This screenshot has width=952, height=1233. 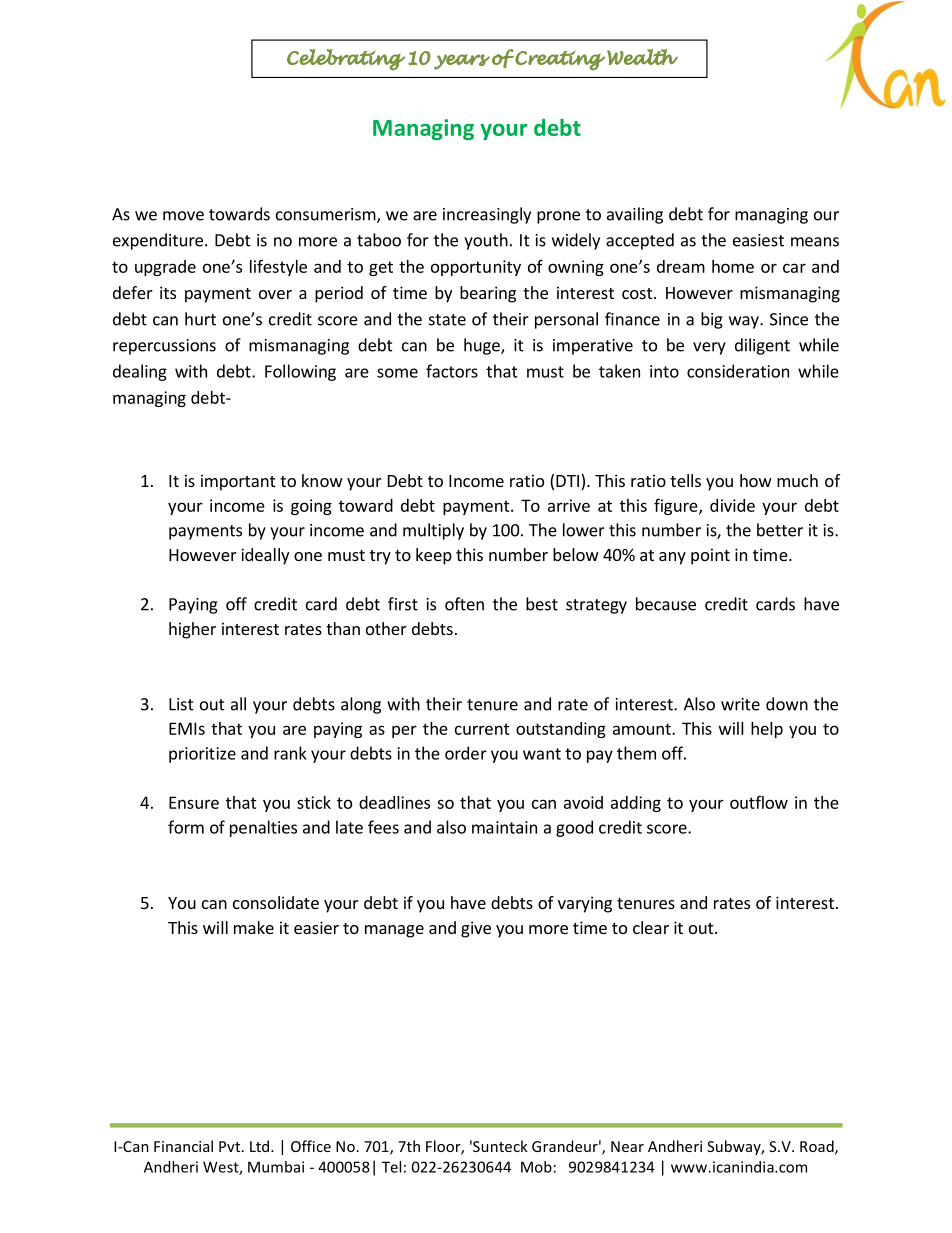 What do you see at coordinates (192, 630) in the screenshot?
I see `higher` at bounding box center [192, 630].
